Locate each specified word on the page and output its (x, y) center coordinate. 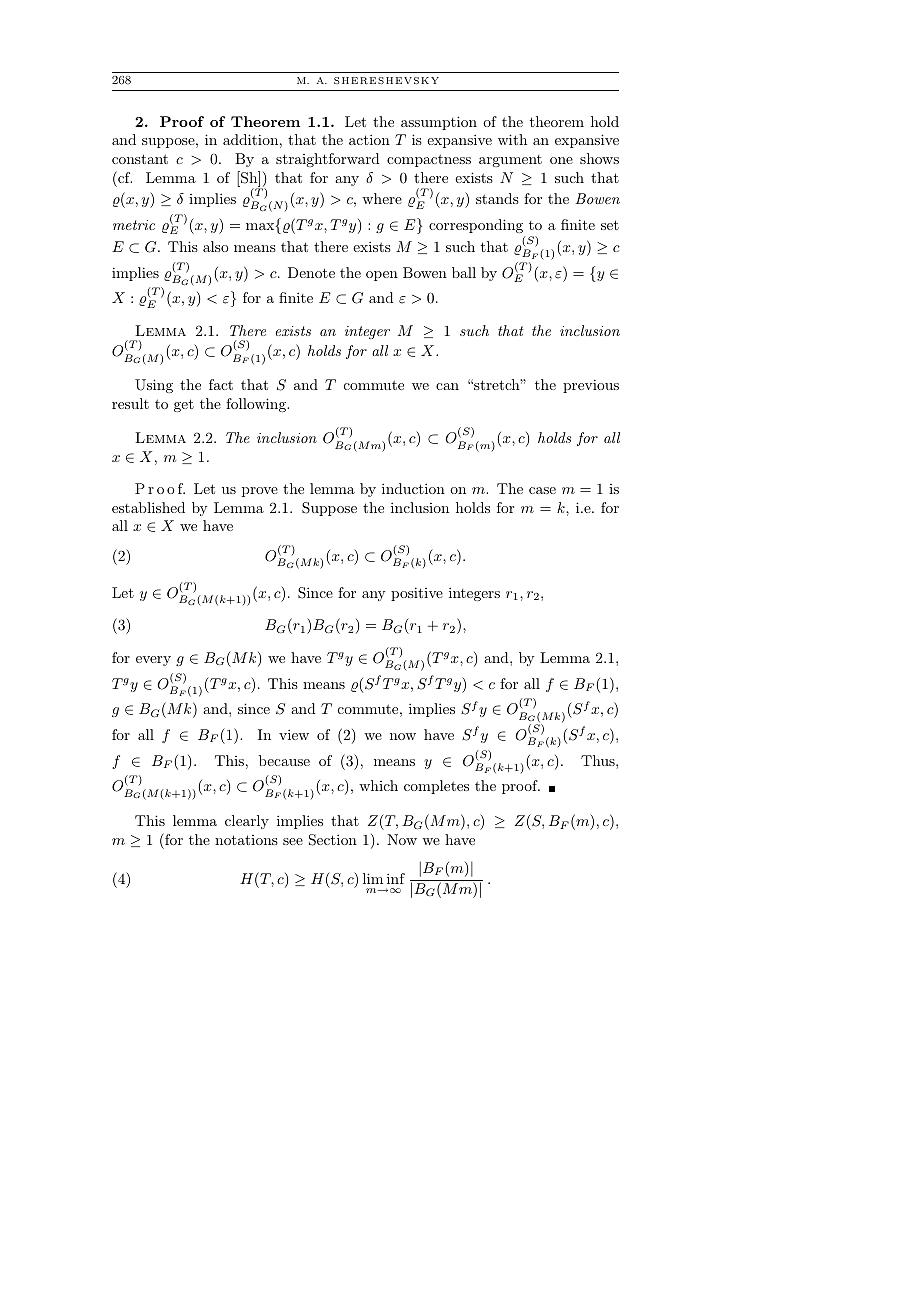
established (148, 507)
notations (246, 840)
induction (413, 488)
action (369, 139)
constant (140, 159)
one (561, 160)
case (542, 490)
